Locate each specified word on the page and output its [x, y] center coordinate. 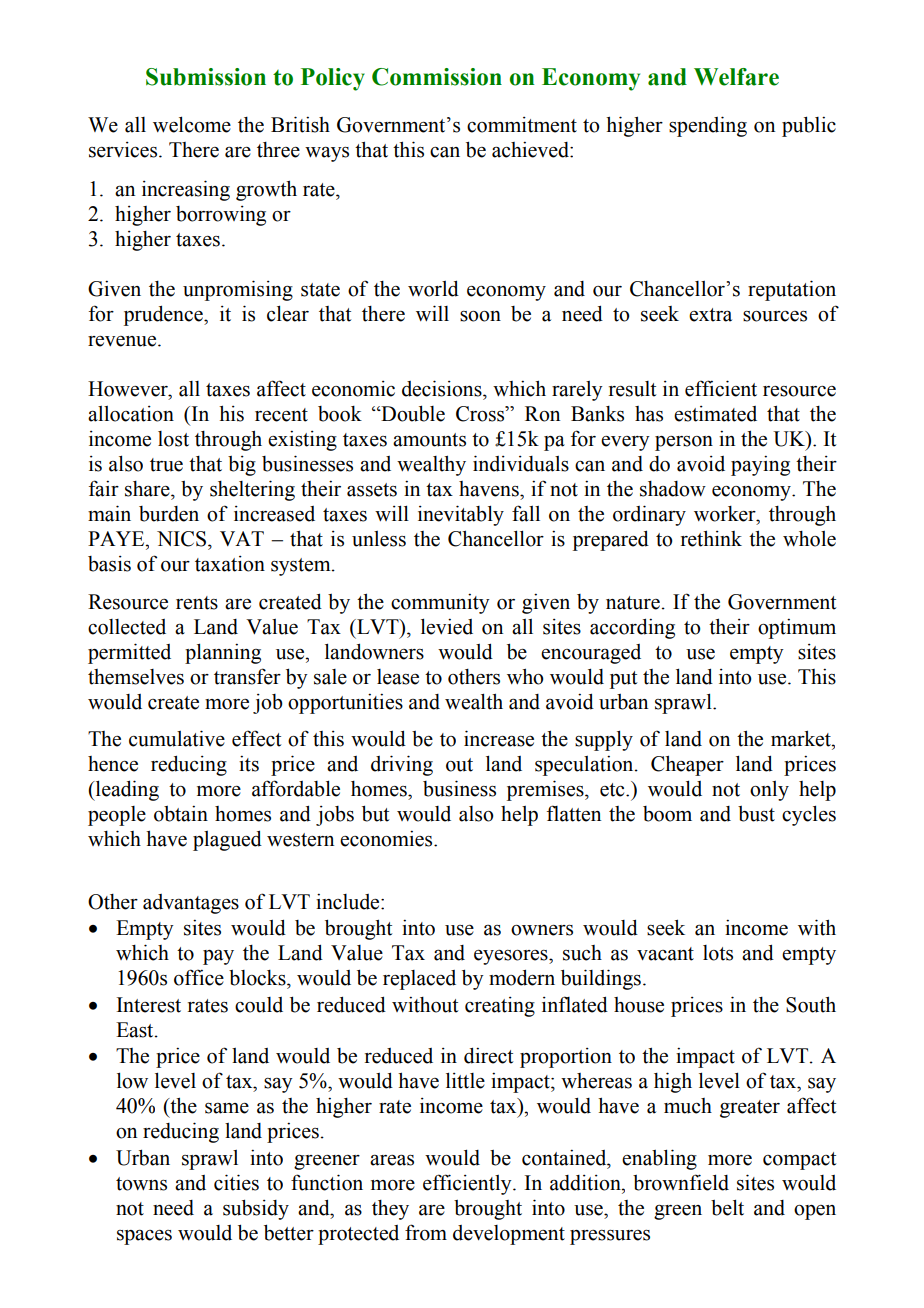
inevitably [461, 515]
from [426, 1232]
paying [760, 465]
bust [756, 814]
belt [727, 1207]
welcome [192, 124]
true [166, 465]
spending [708, 126]
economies [387, 838]
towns [141, 1184]
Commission [437, 77]
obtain [181, 813]
